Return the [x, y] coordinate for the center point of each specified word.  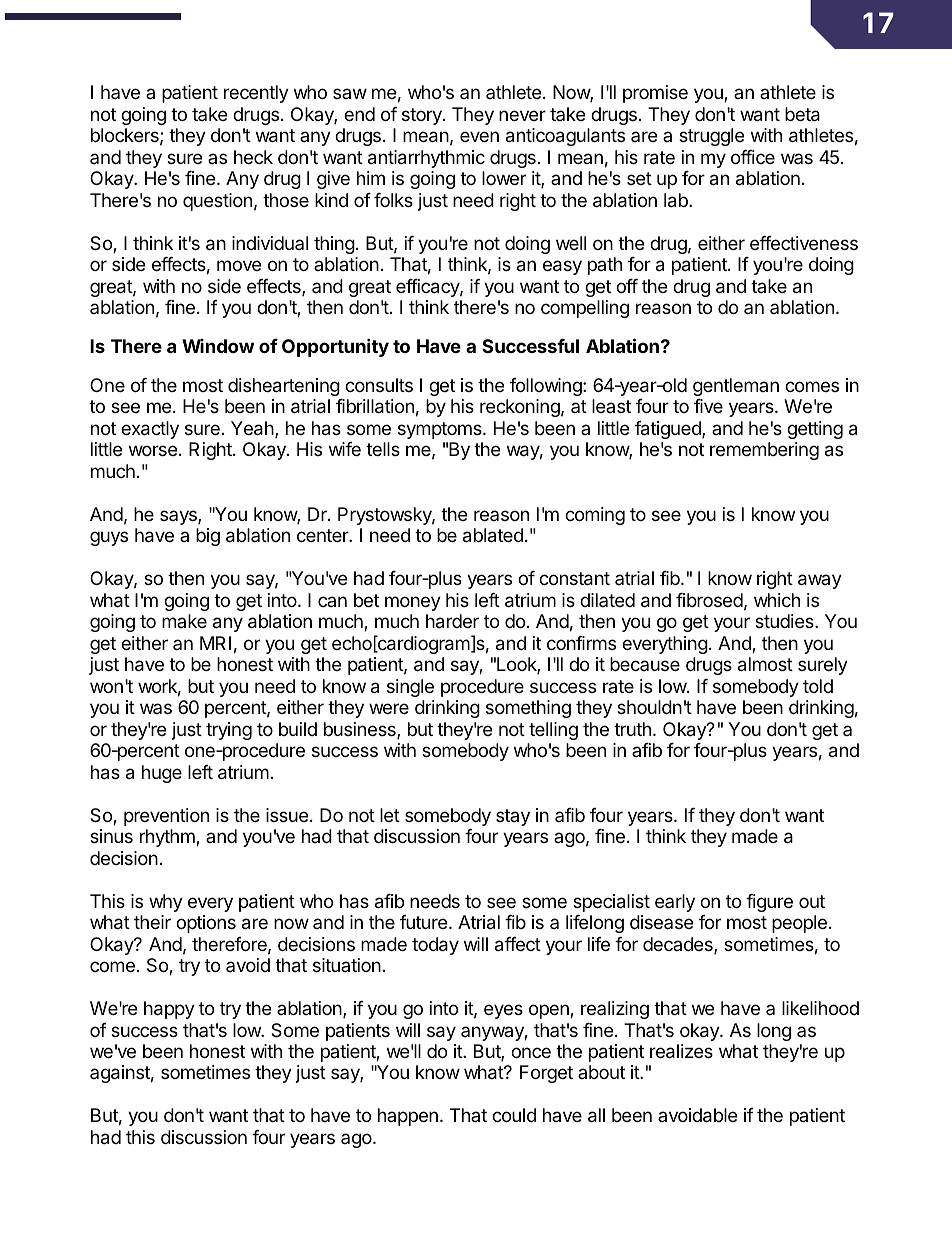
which [777, 600]
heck [253, 157]
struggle [711, 137]
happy [169, 1010]
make [184, 621]
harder [452, 621]
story [423, 116]
